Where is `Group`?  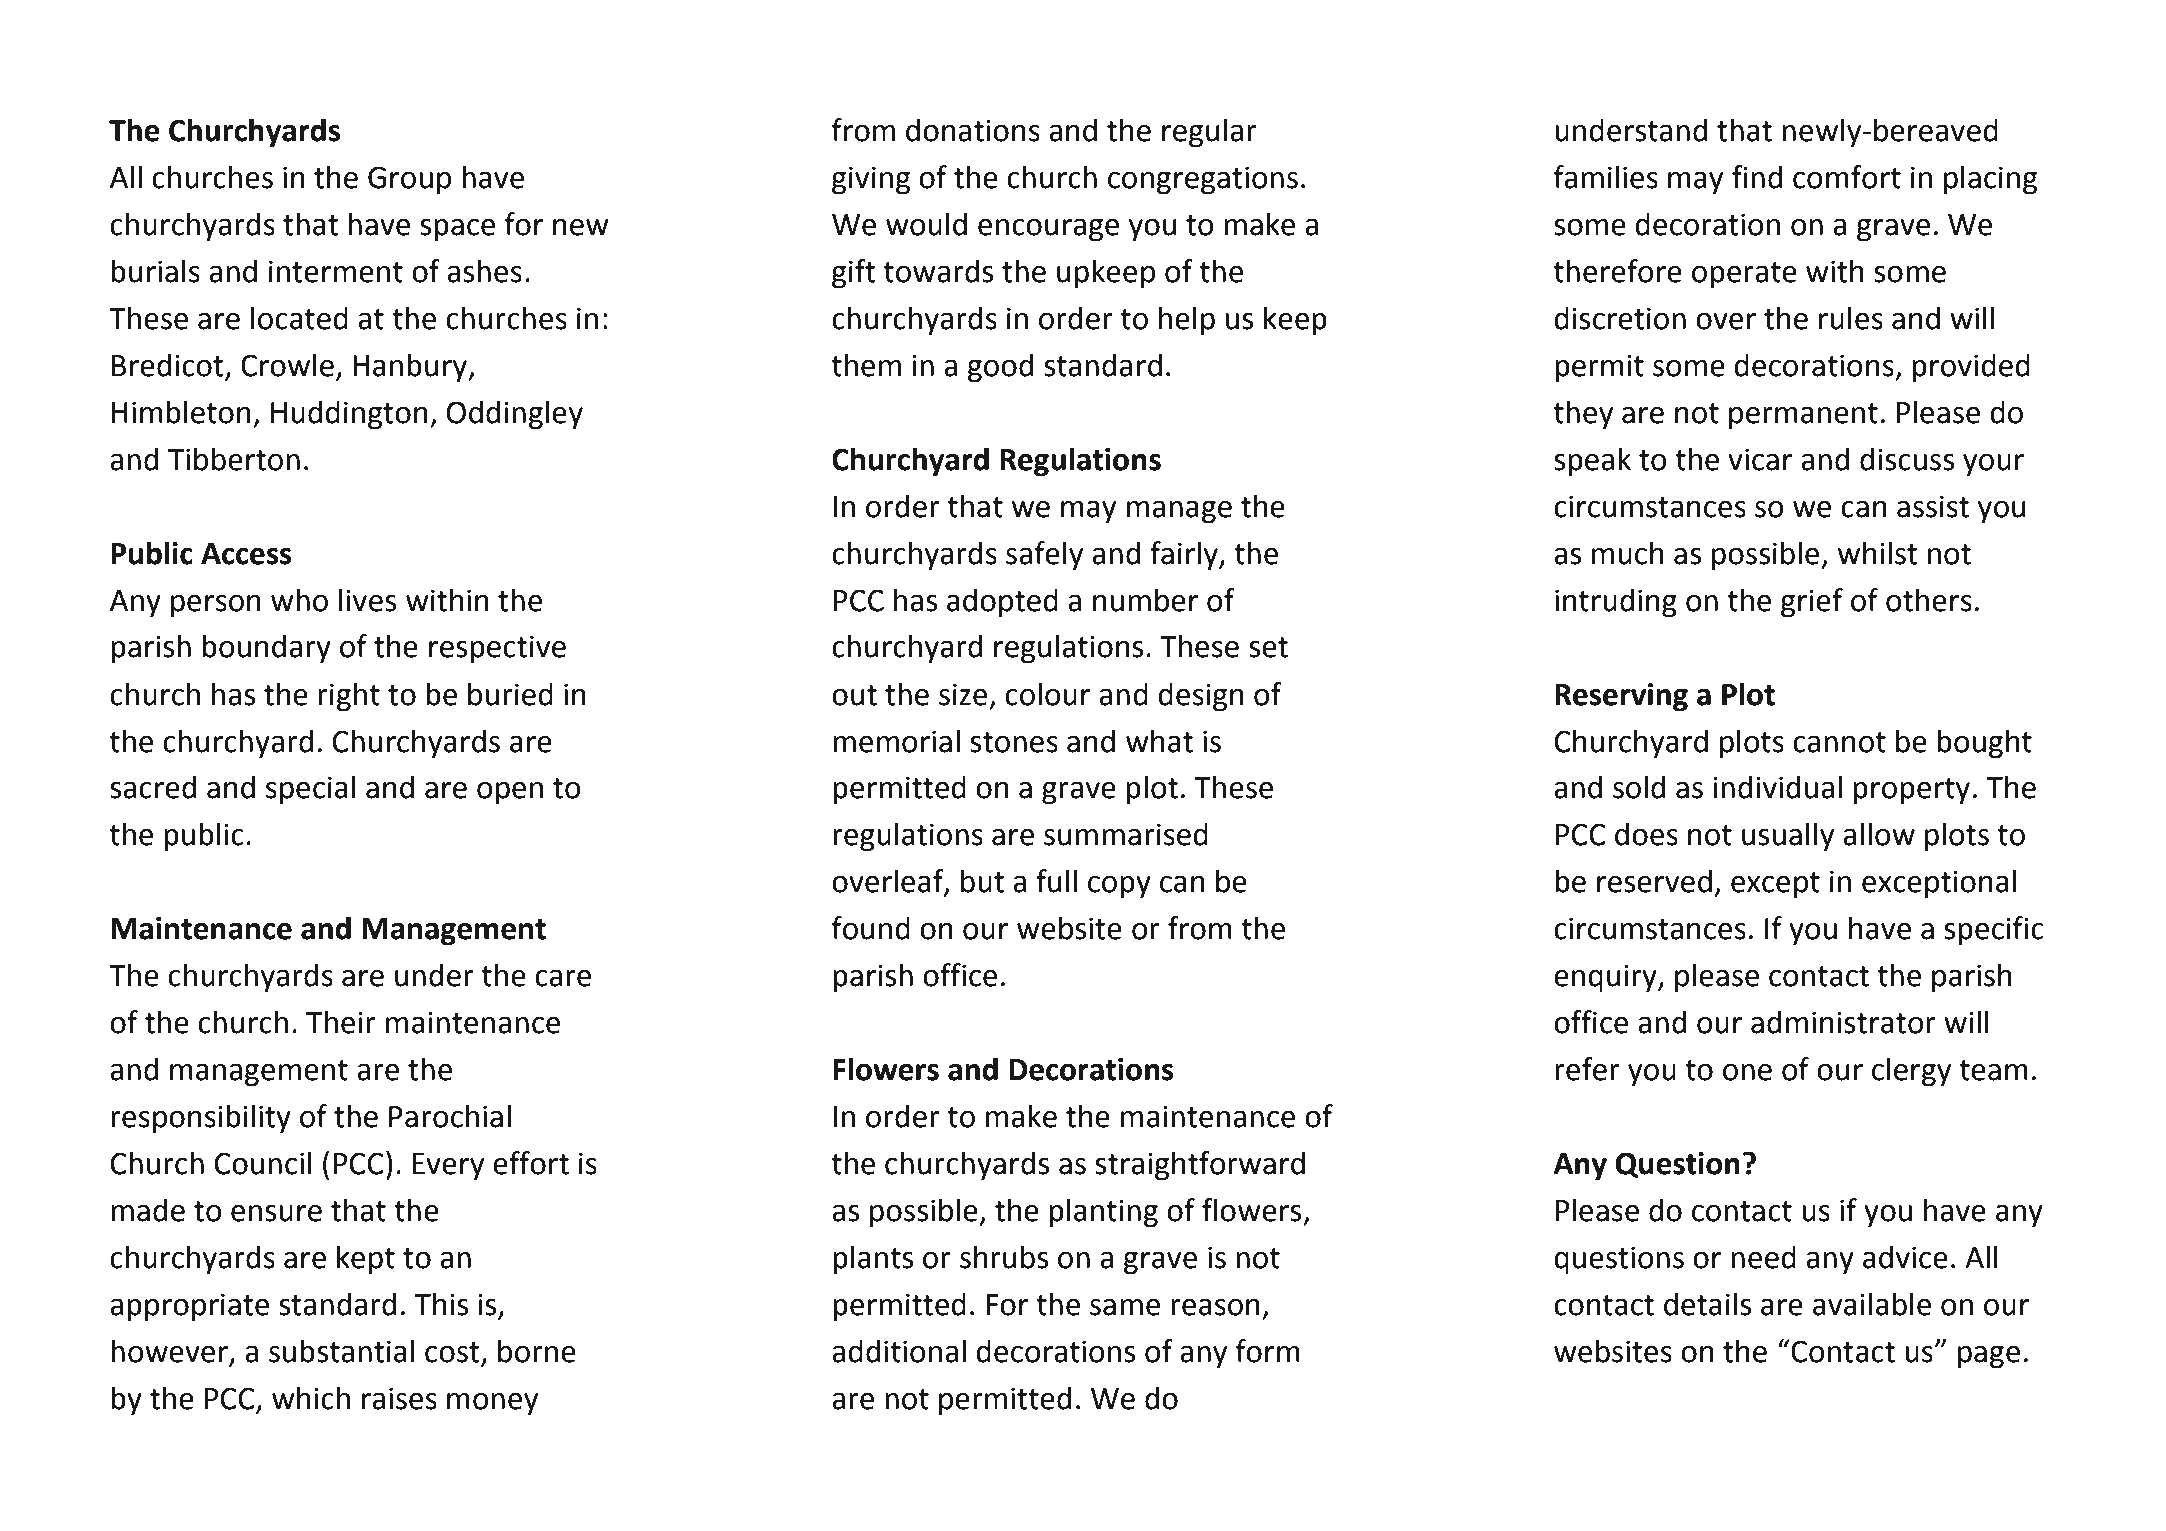
Group is located at coordinates (409, 180).
